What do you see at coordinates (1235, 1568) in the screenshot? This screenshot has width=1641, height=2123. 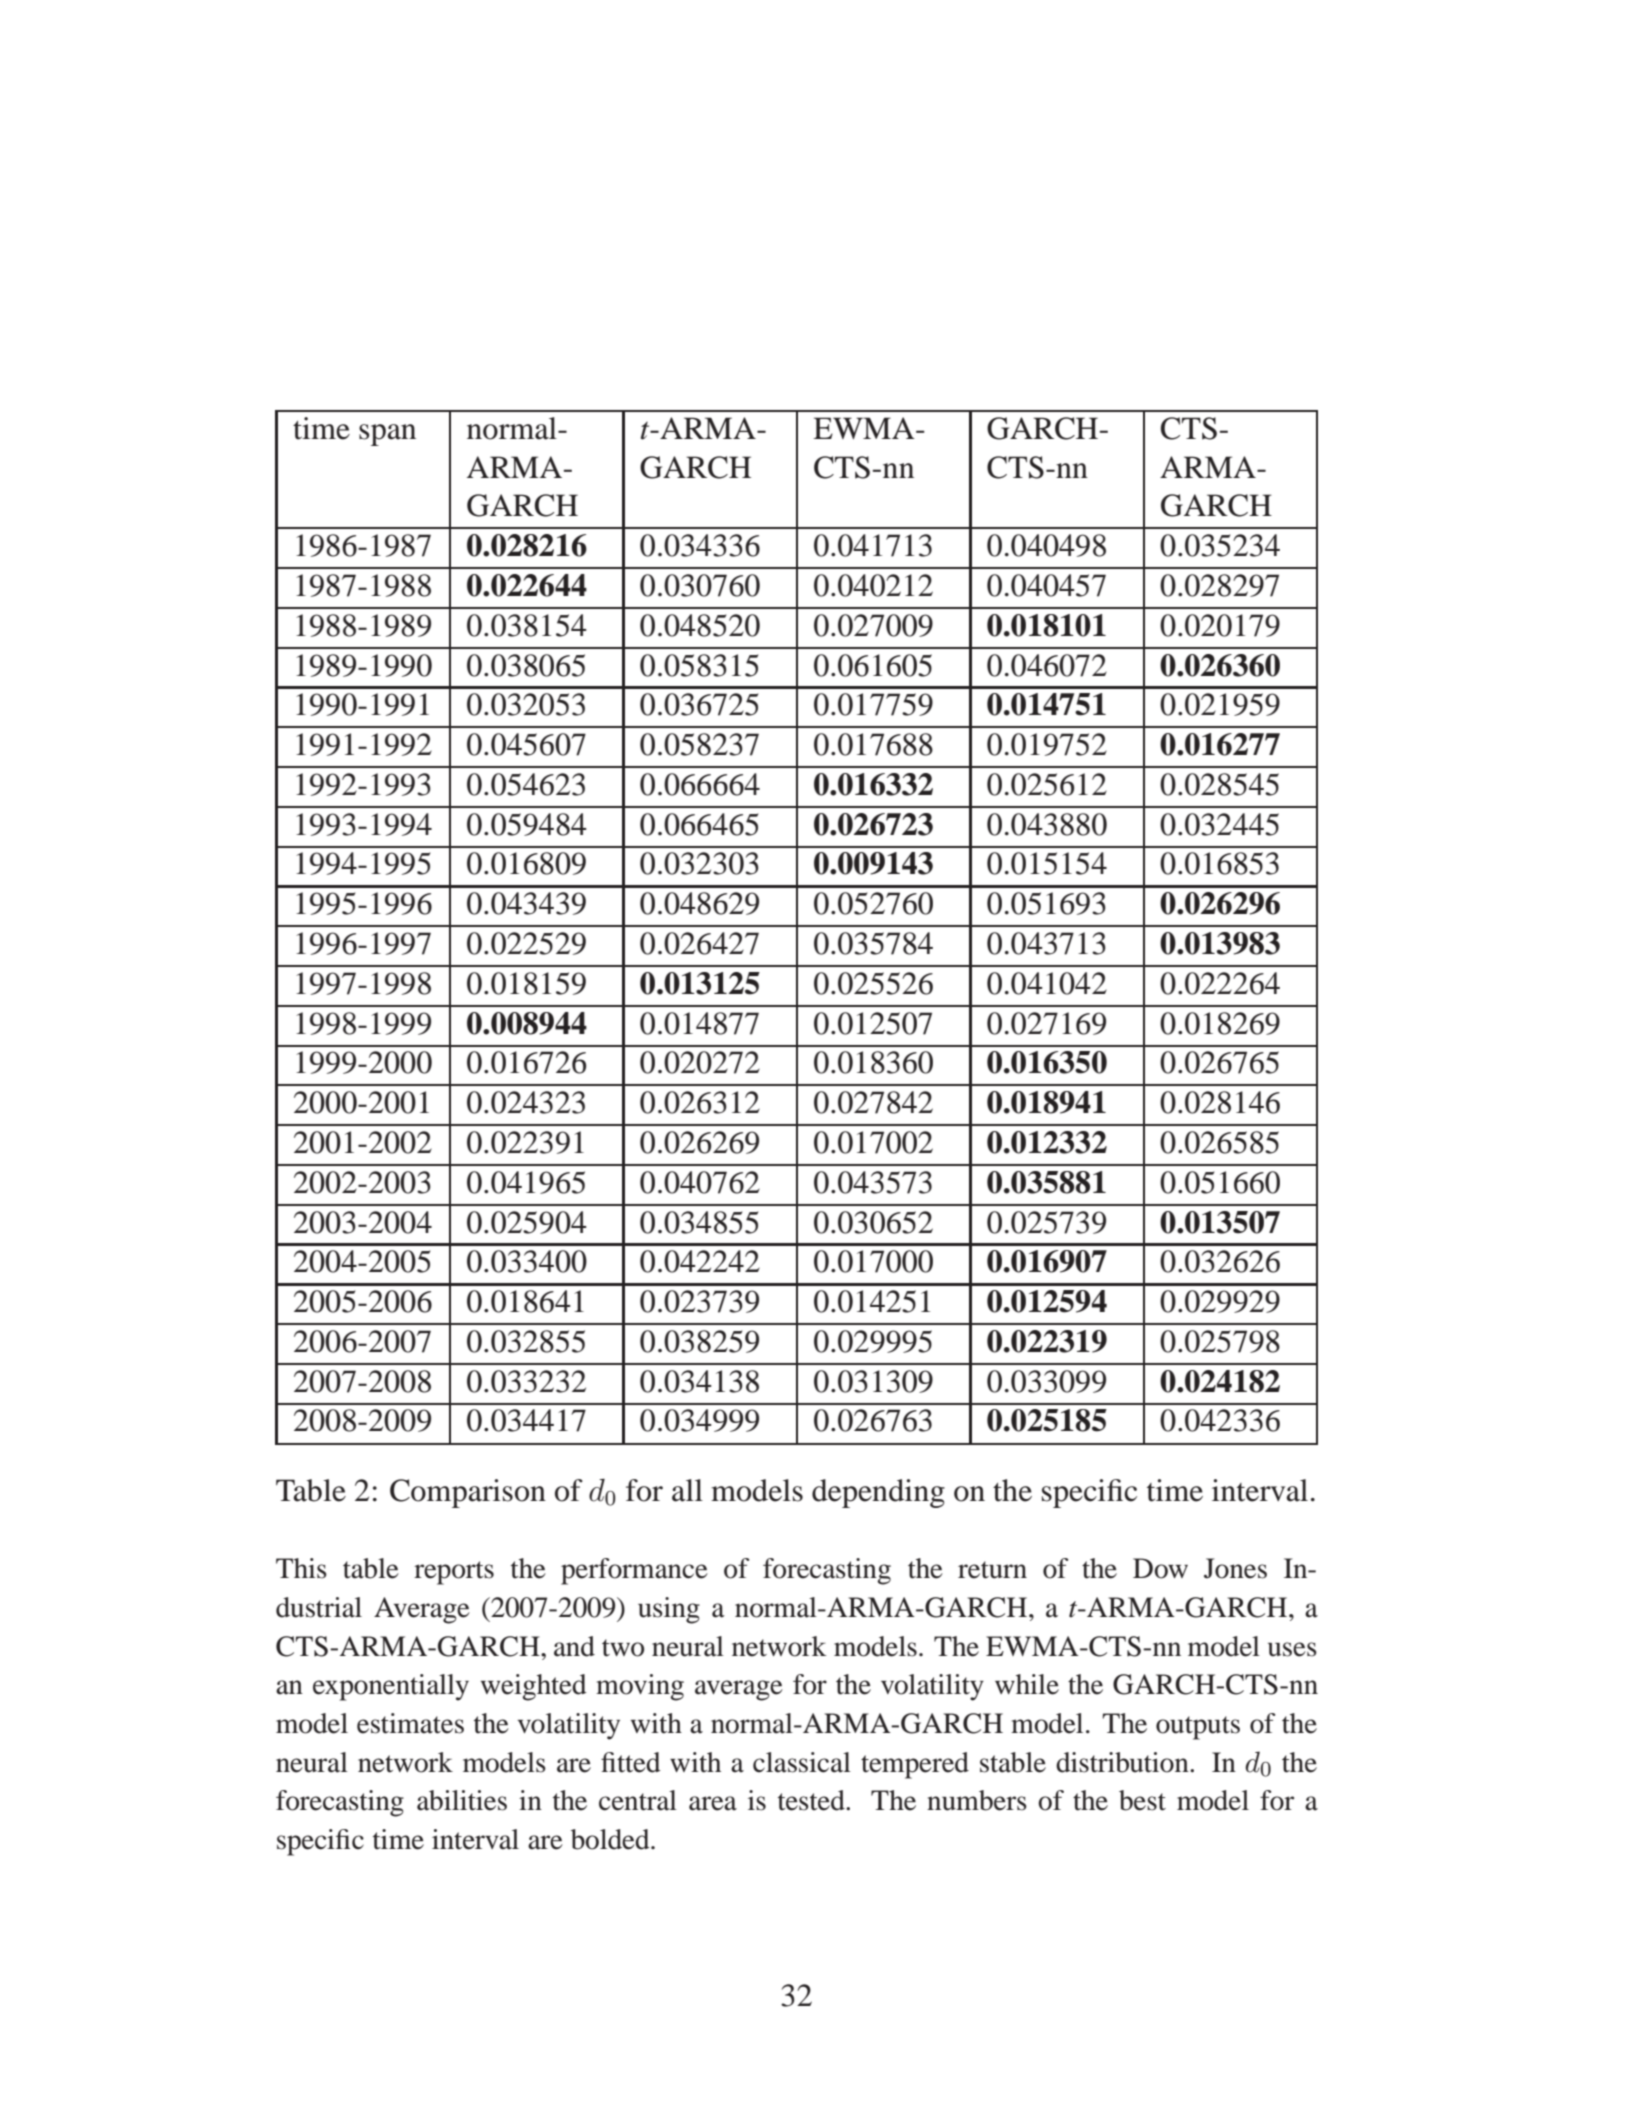 I see `Jones` at bounding box center [1235, 1568].
